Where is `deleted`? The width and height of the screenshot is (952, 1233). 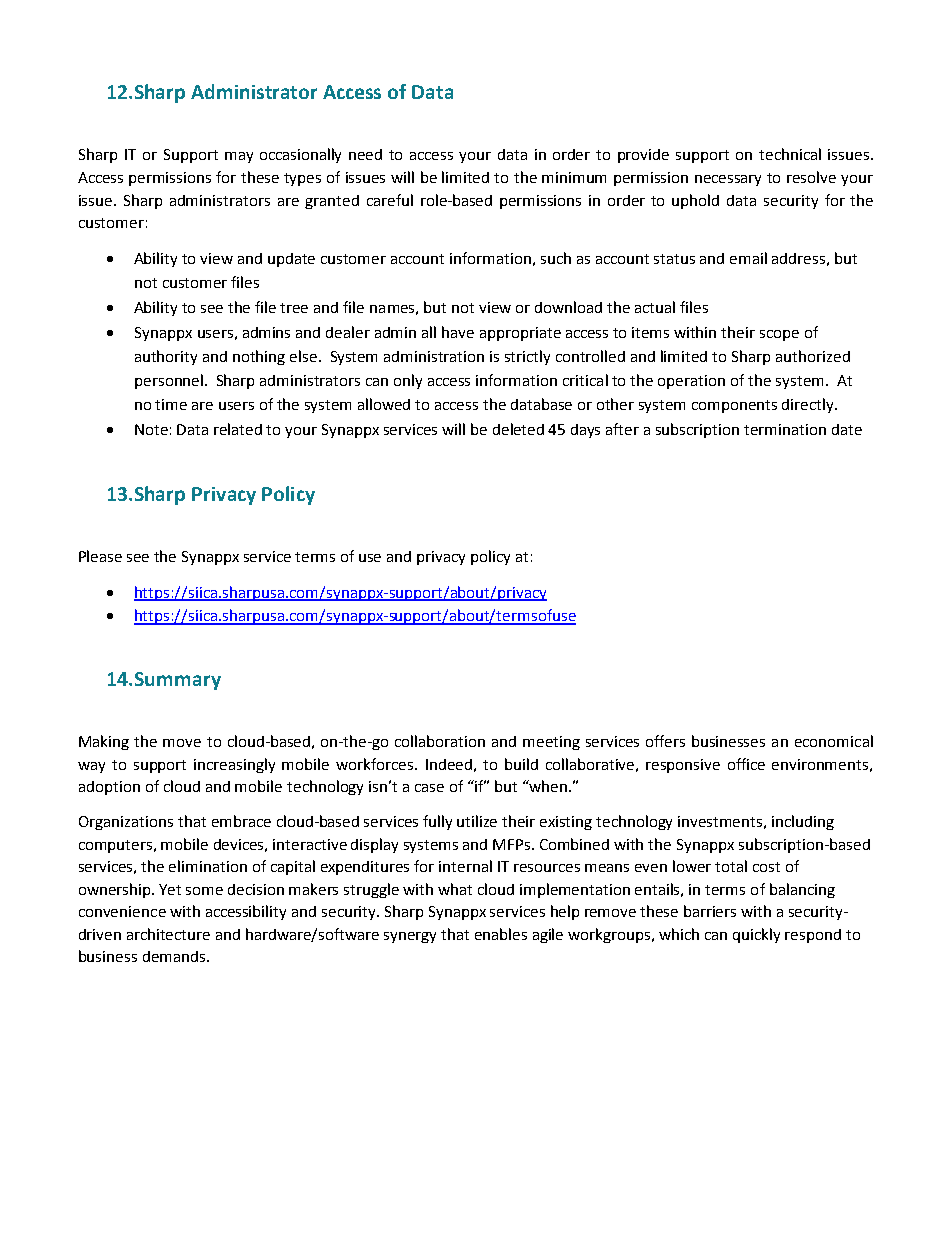
deleted is located at coordinates (518, 429).
